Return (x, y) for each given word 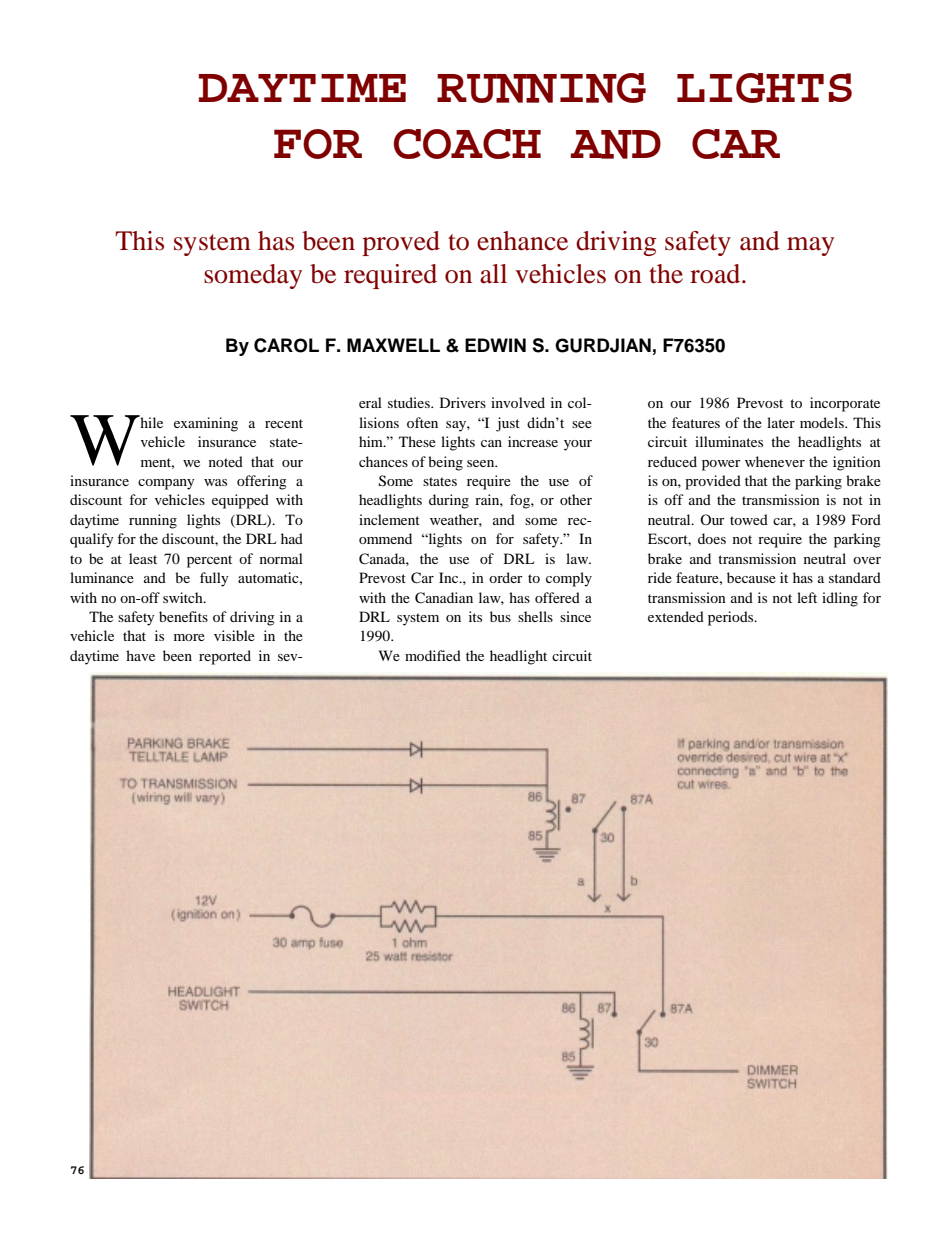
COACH (467, 144)
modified (433, 655)
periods (732, 618)
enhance (522, 241)
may (810, 246)
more (189, 637)
